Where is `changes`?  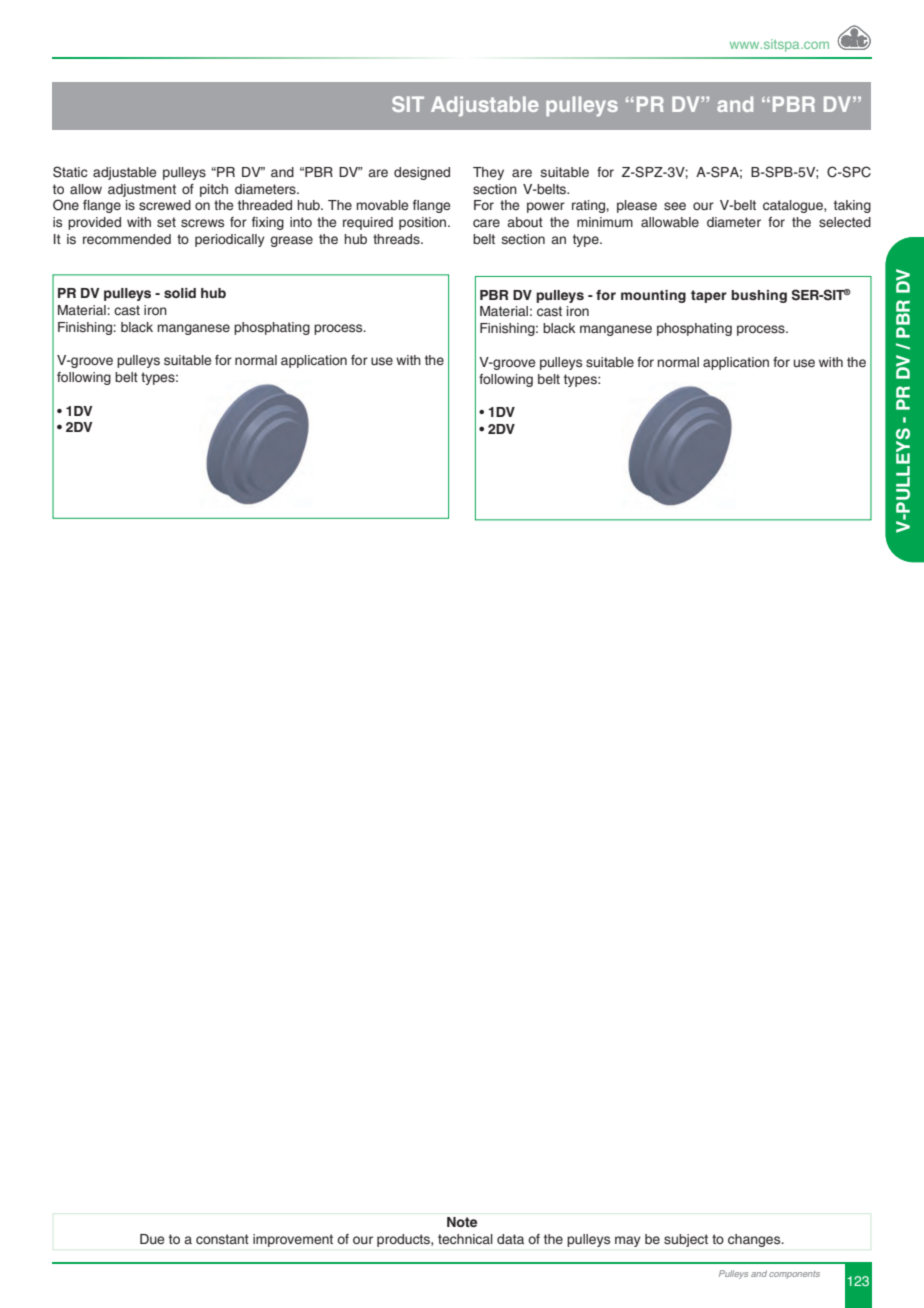 changes is located at coordinates (755, 1240).
